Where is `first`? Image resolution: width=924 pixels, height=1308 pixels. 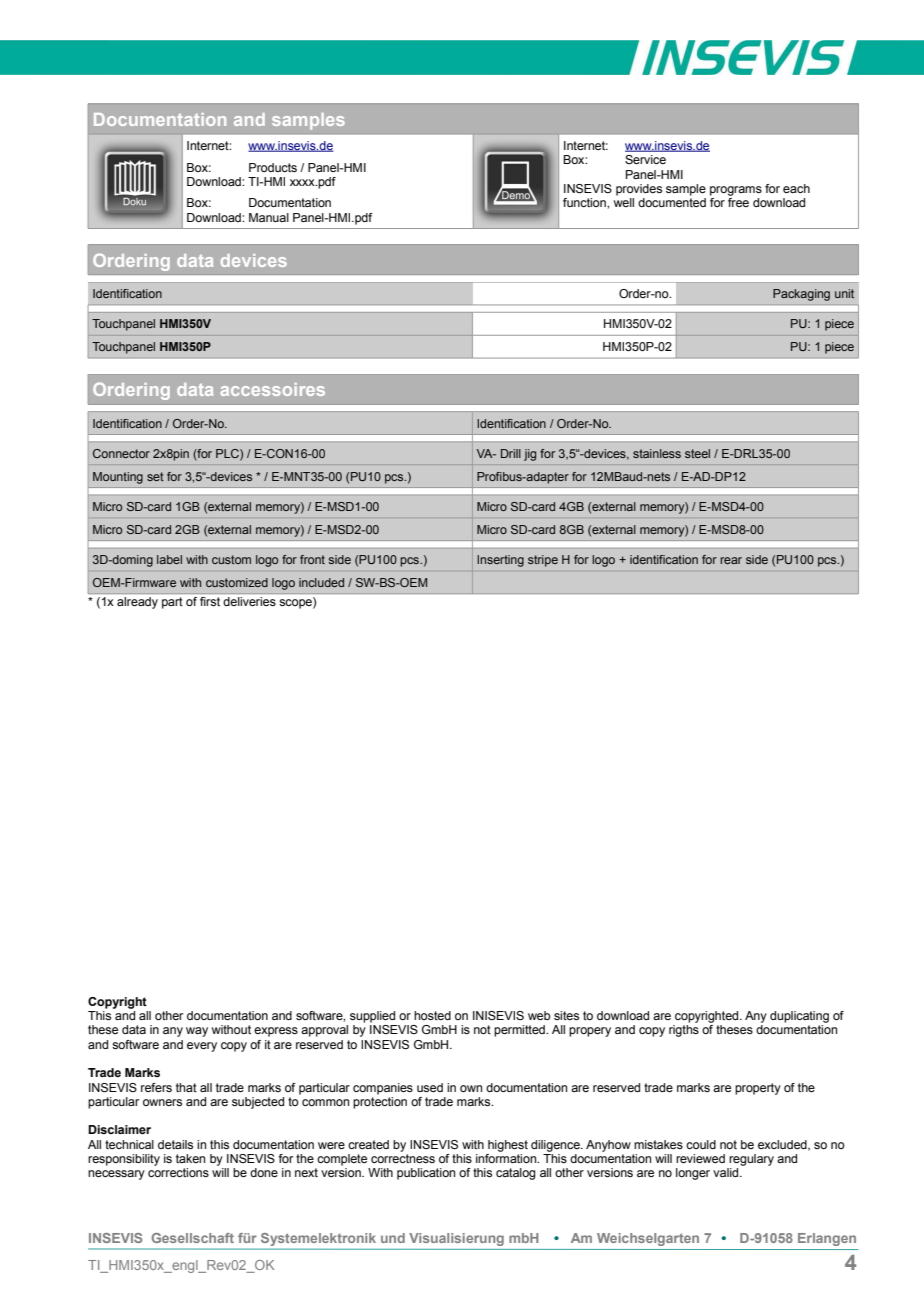 first is located at coordinates (210, 601).
